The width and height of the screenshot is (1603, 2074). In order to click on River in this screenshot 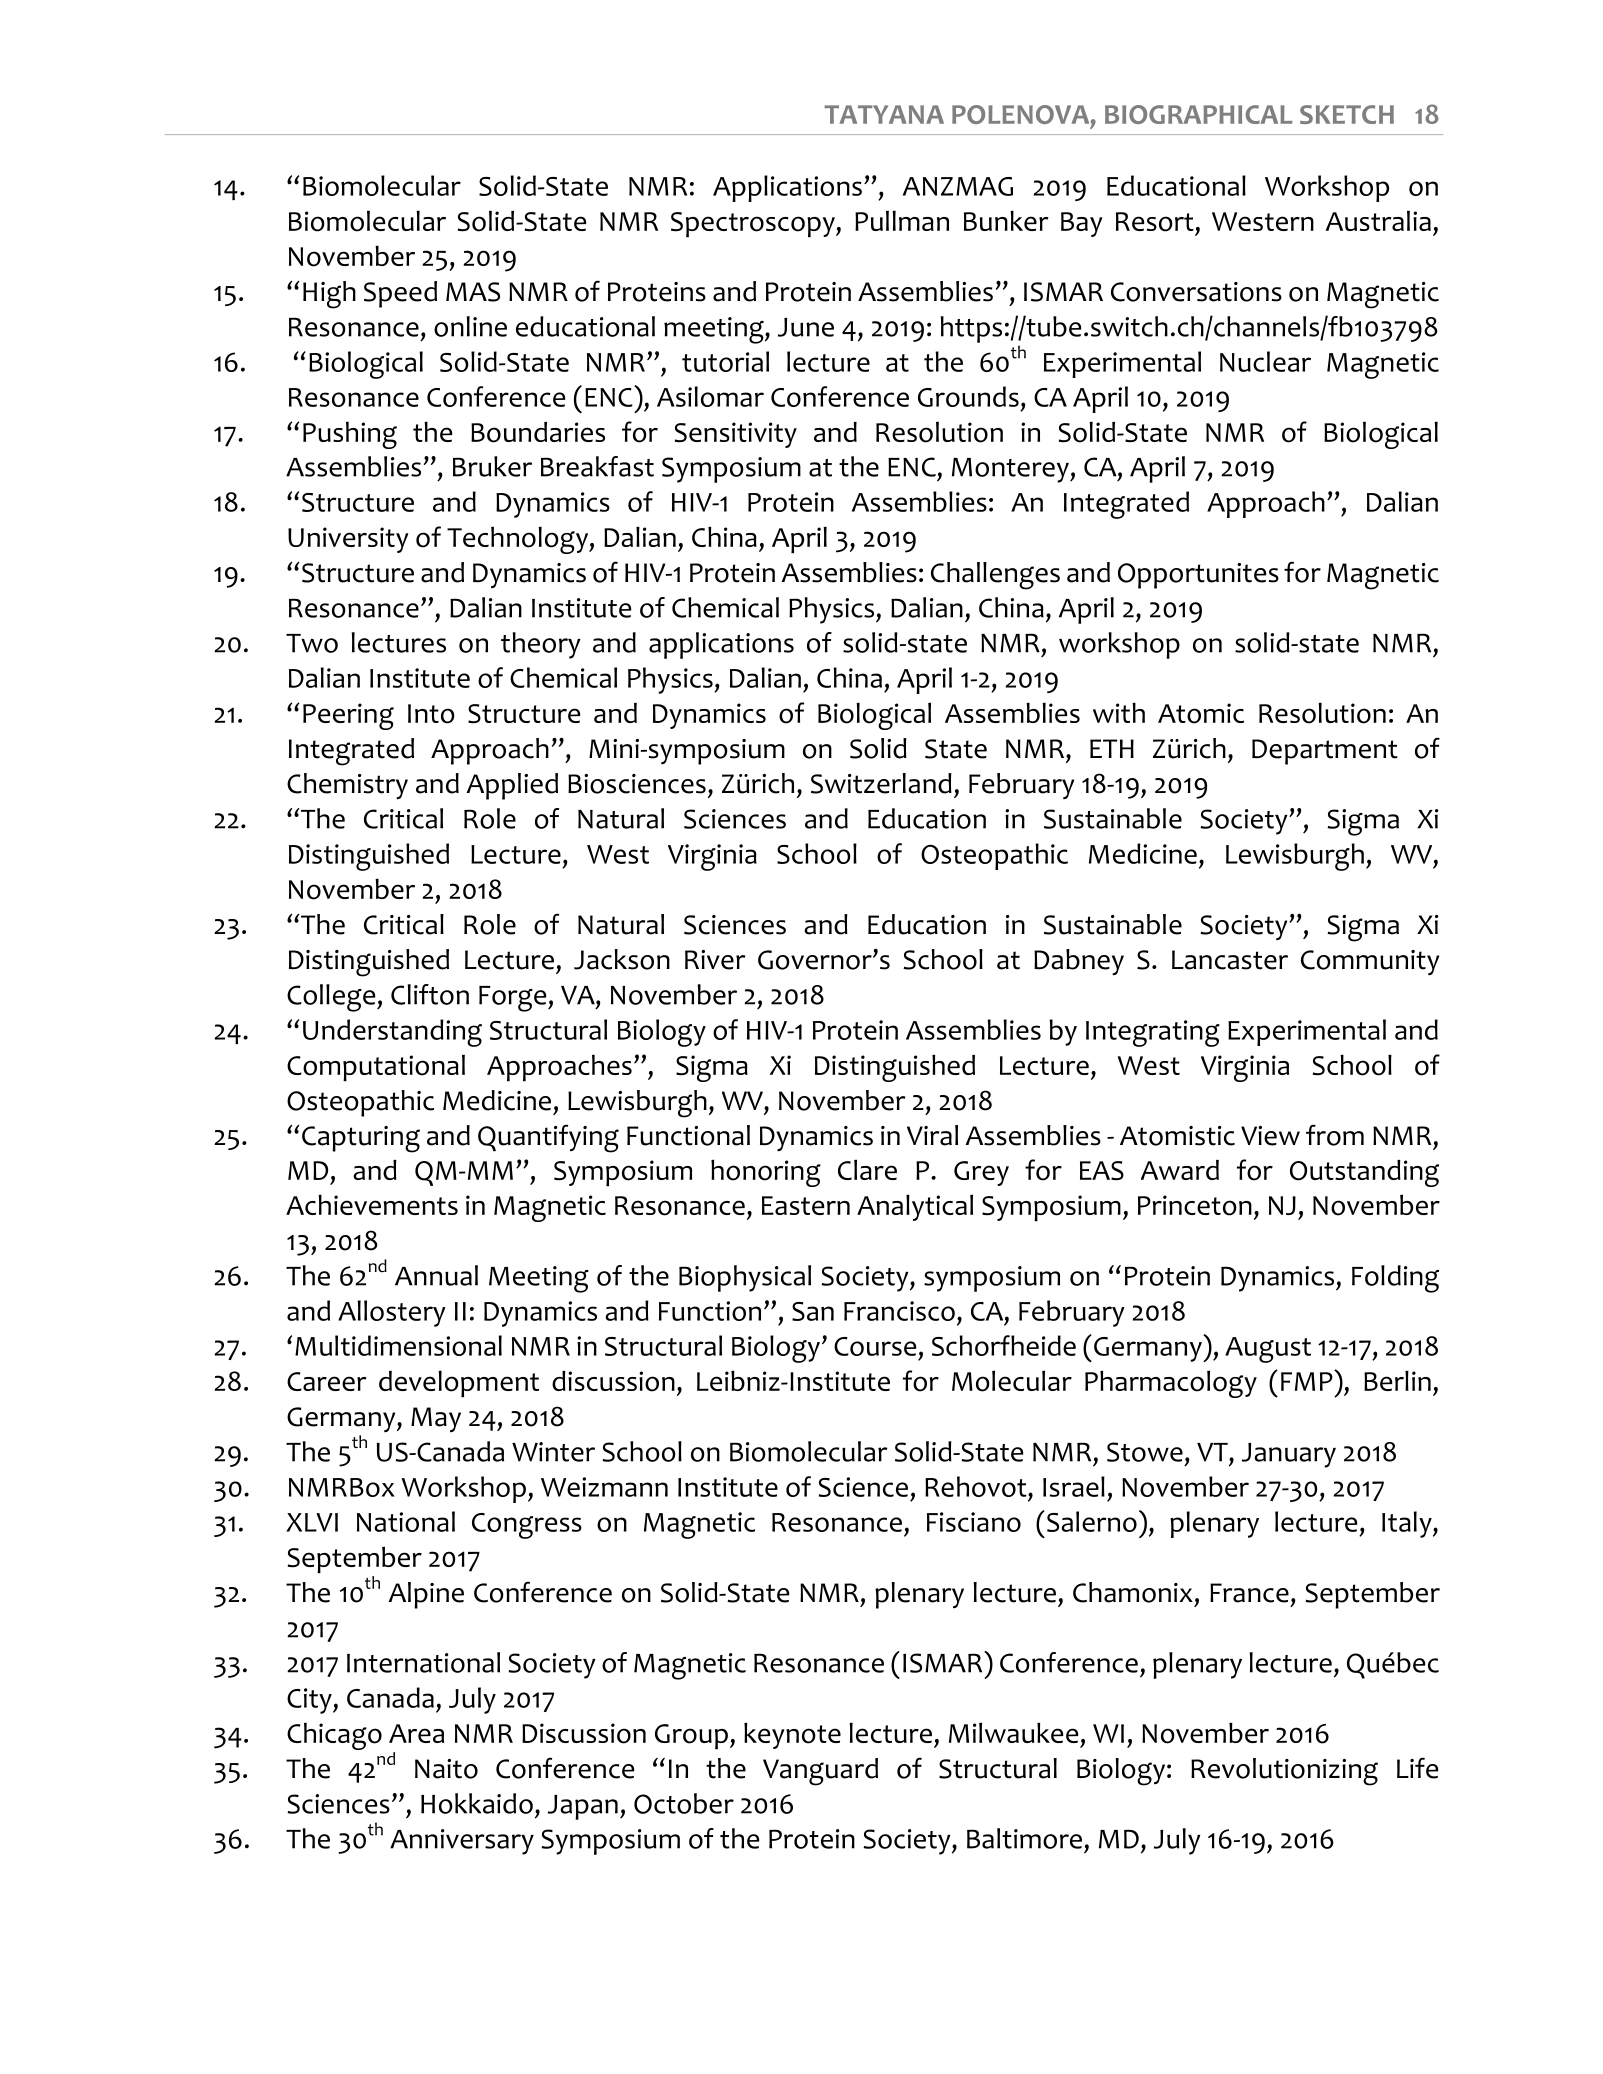, I will do `click(715, 960)`.
